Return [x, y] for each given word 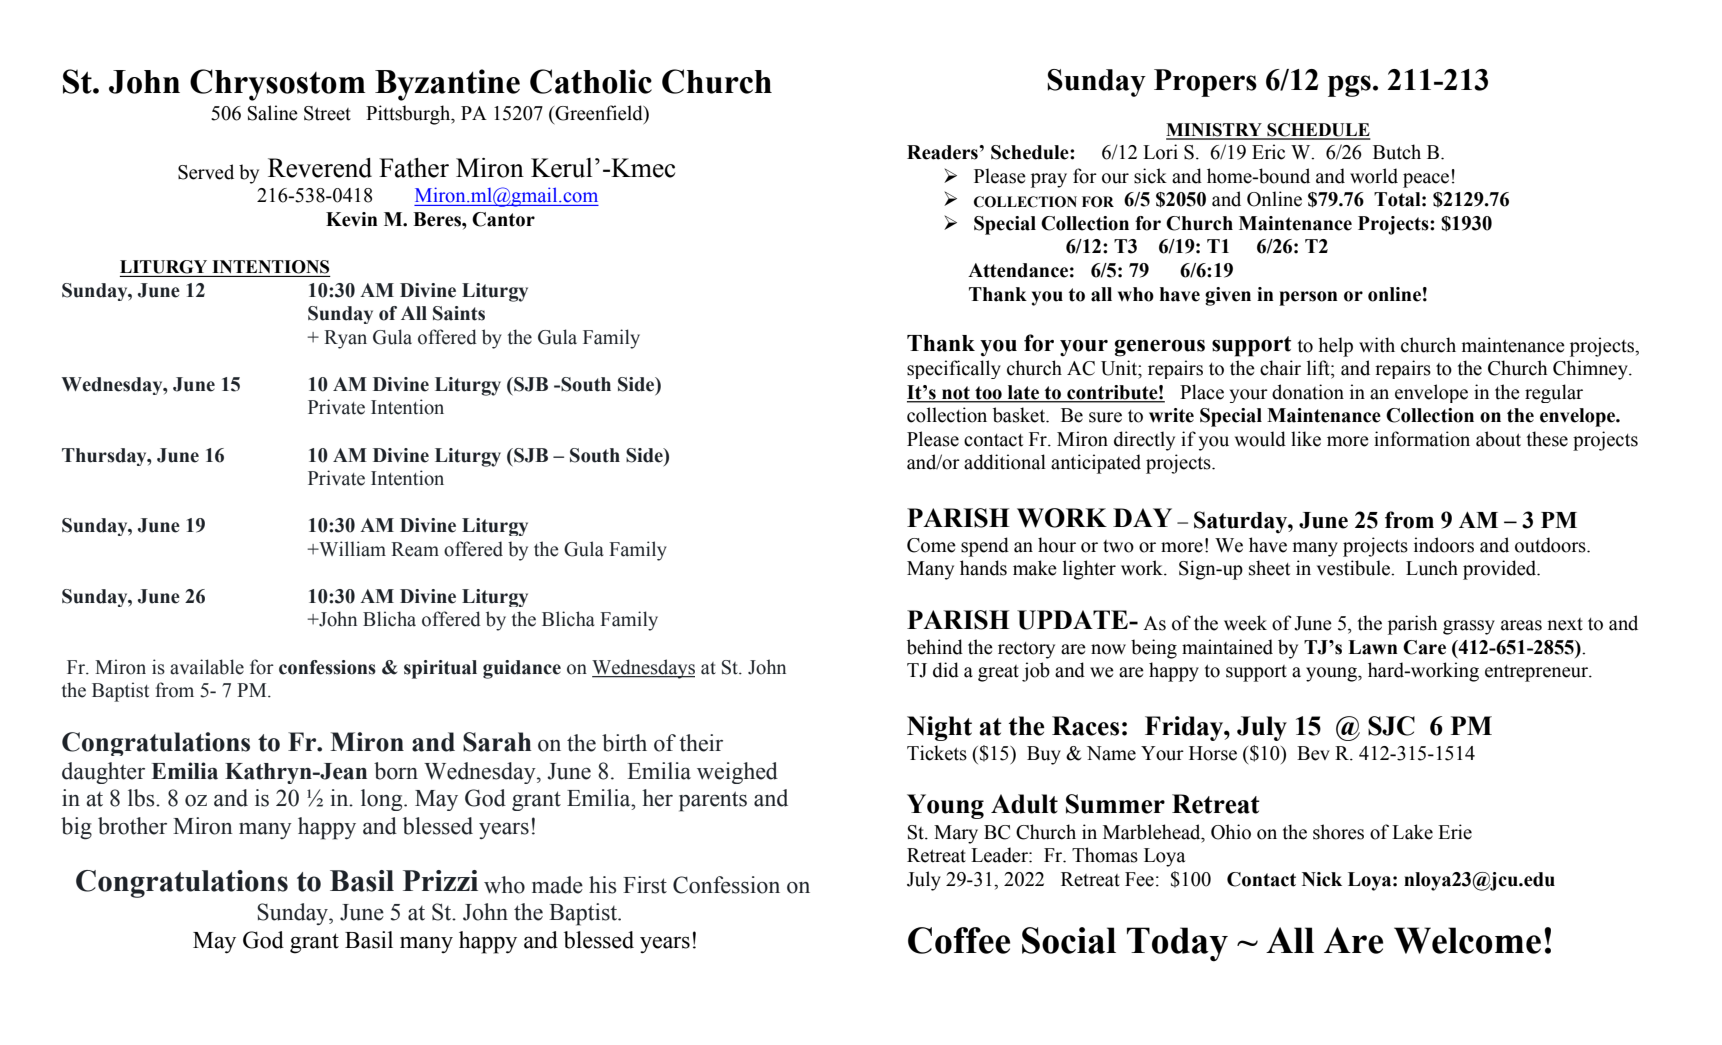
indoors [1444, 545]
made [557, 885]
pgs [1349, 86]
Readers [943, 152]
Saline [273, 113]
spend [985, 547]
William [351, 549]
